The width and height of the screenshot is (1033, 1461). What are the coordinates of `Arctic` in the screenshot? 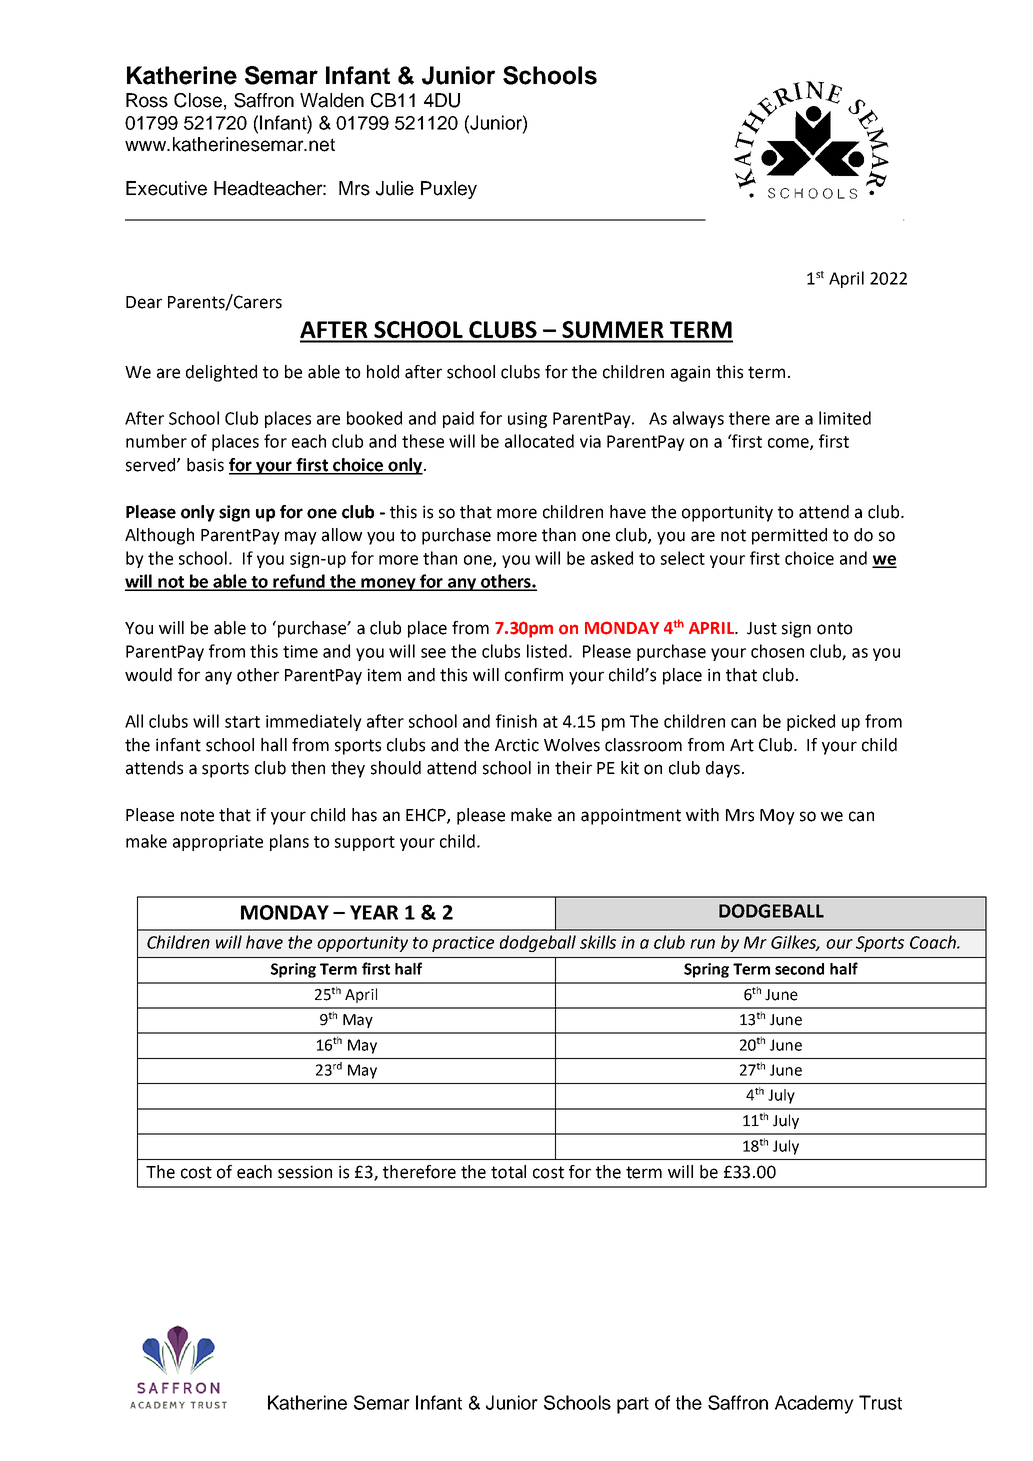 It's located at (517, 745).
